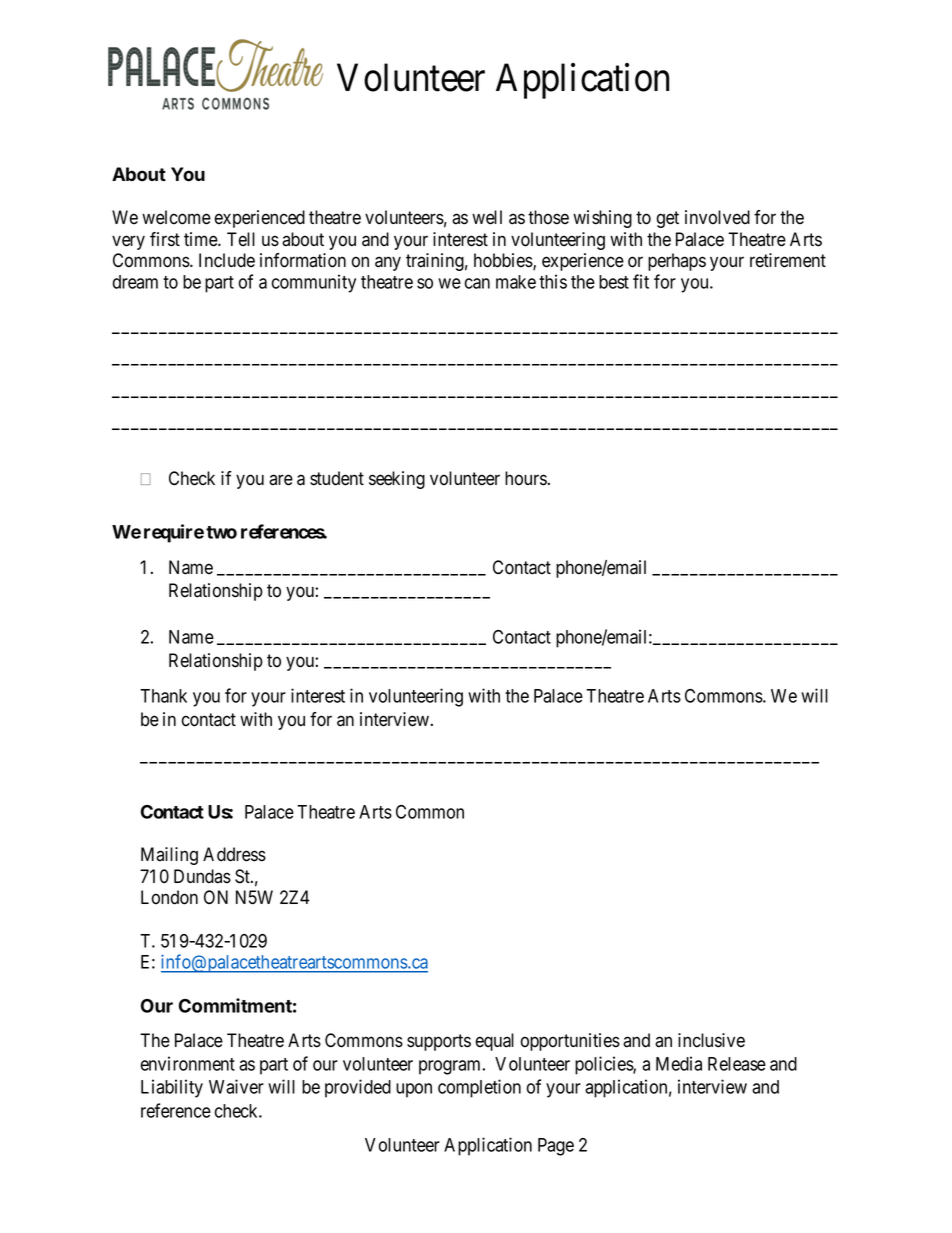 The width and height of the document is (952, 1233). Describe the element at coordinates (236, 1086) in the document. I see `Waiver` at that location.
